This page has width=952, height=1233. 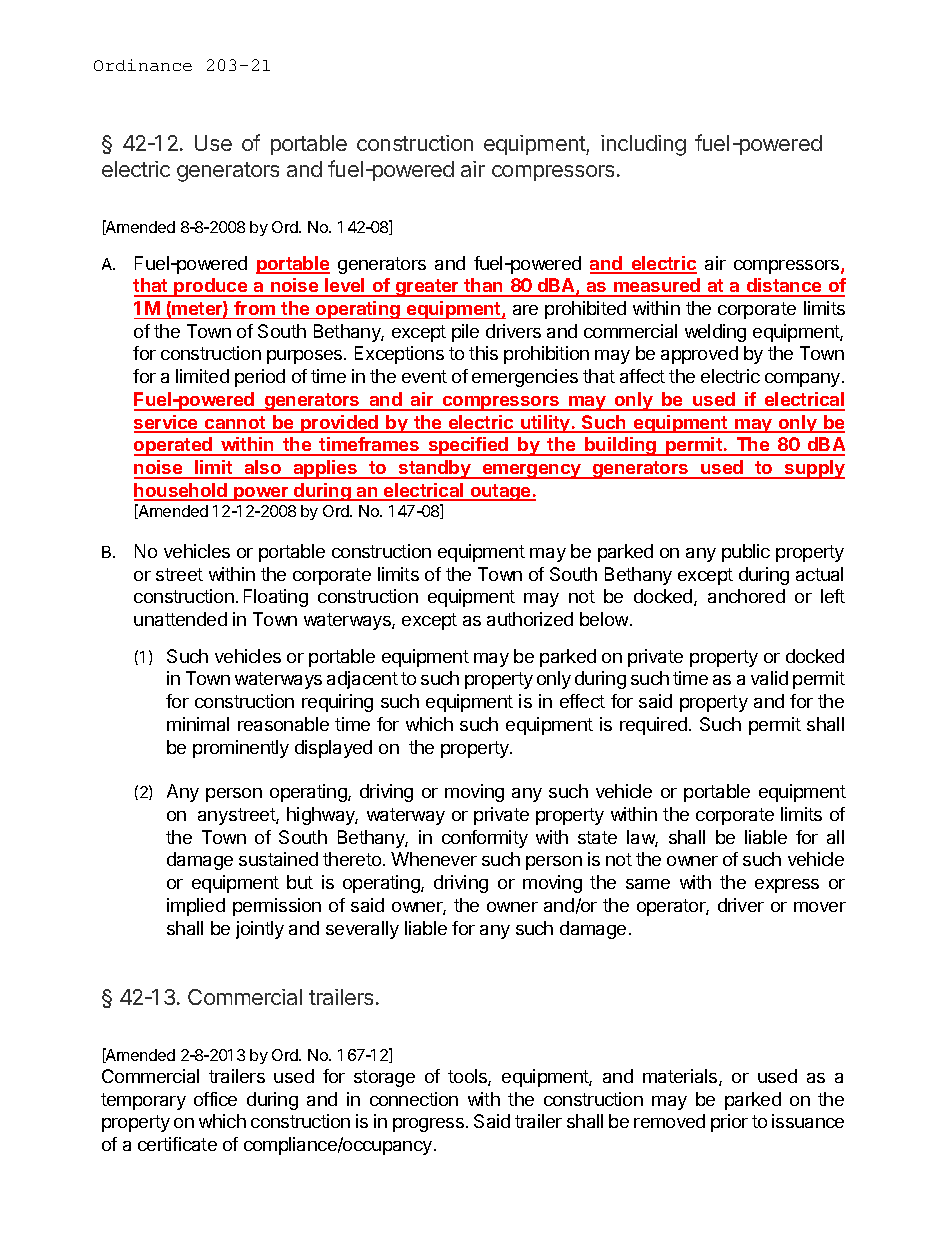 What do you see at coordinates (582, 701) in the page?
I see `effect` at bounding box center [582, 701].
